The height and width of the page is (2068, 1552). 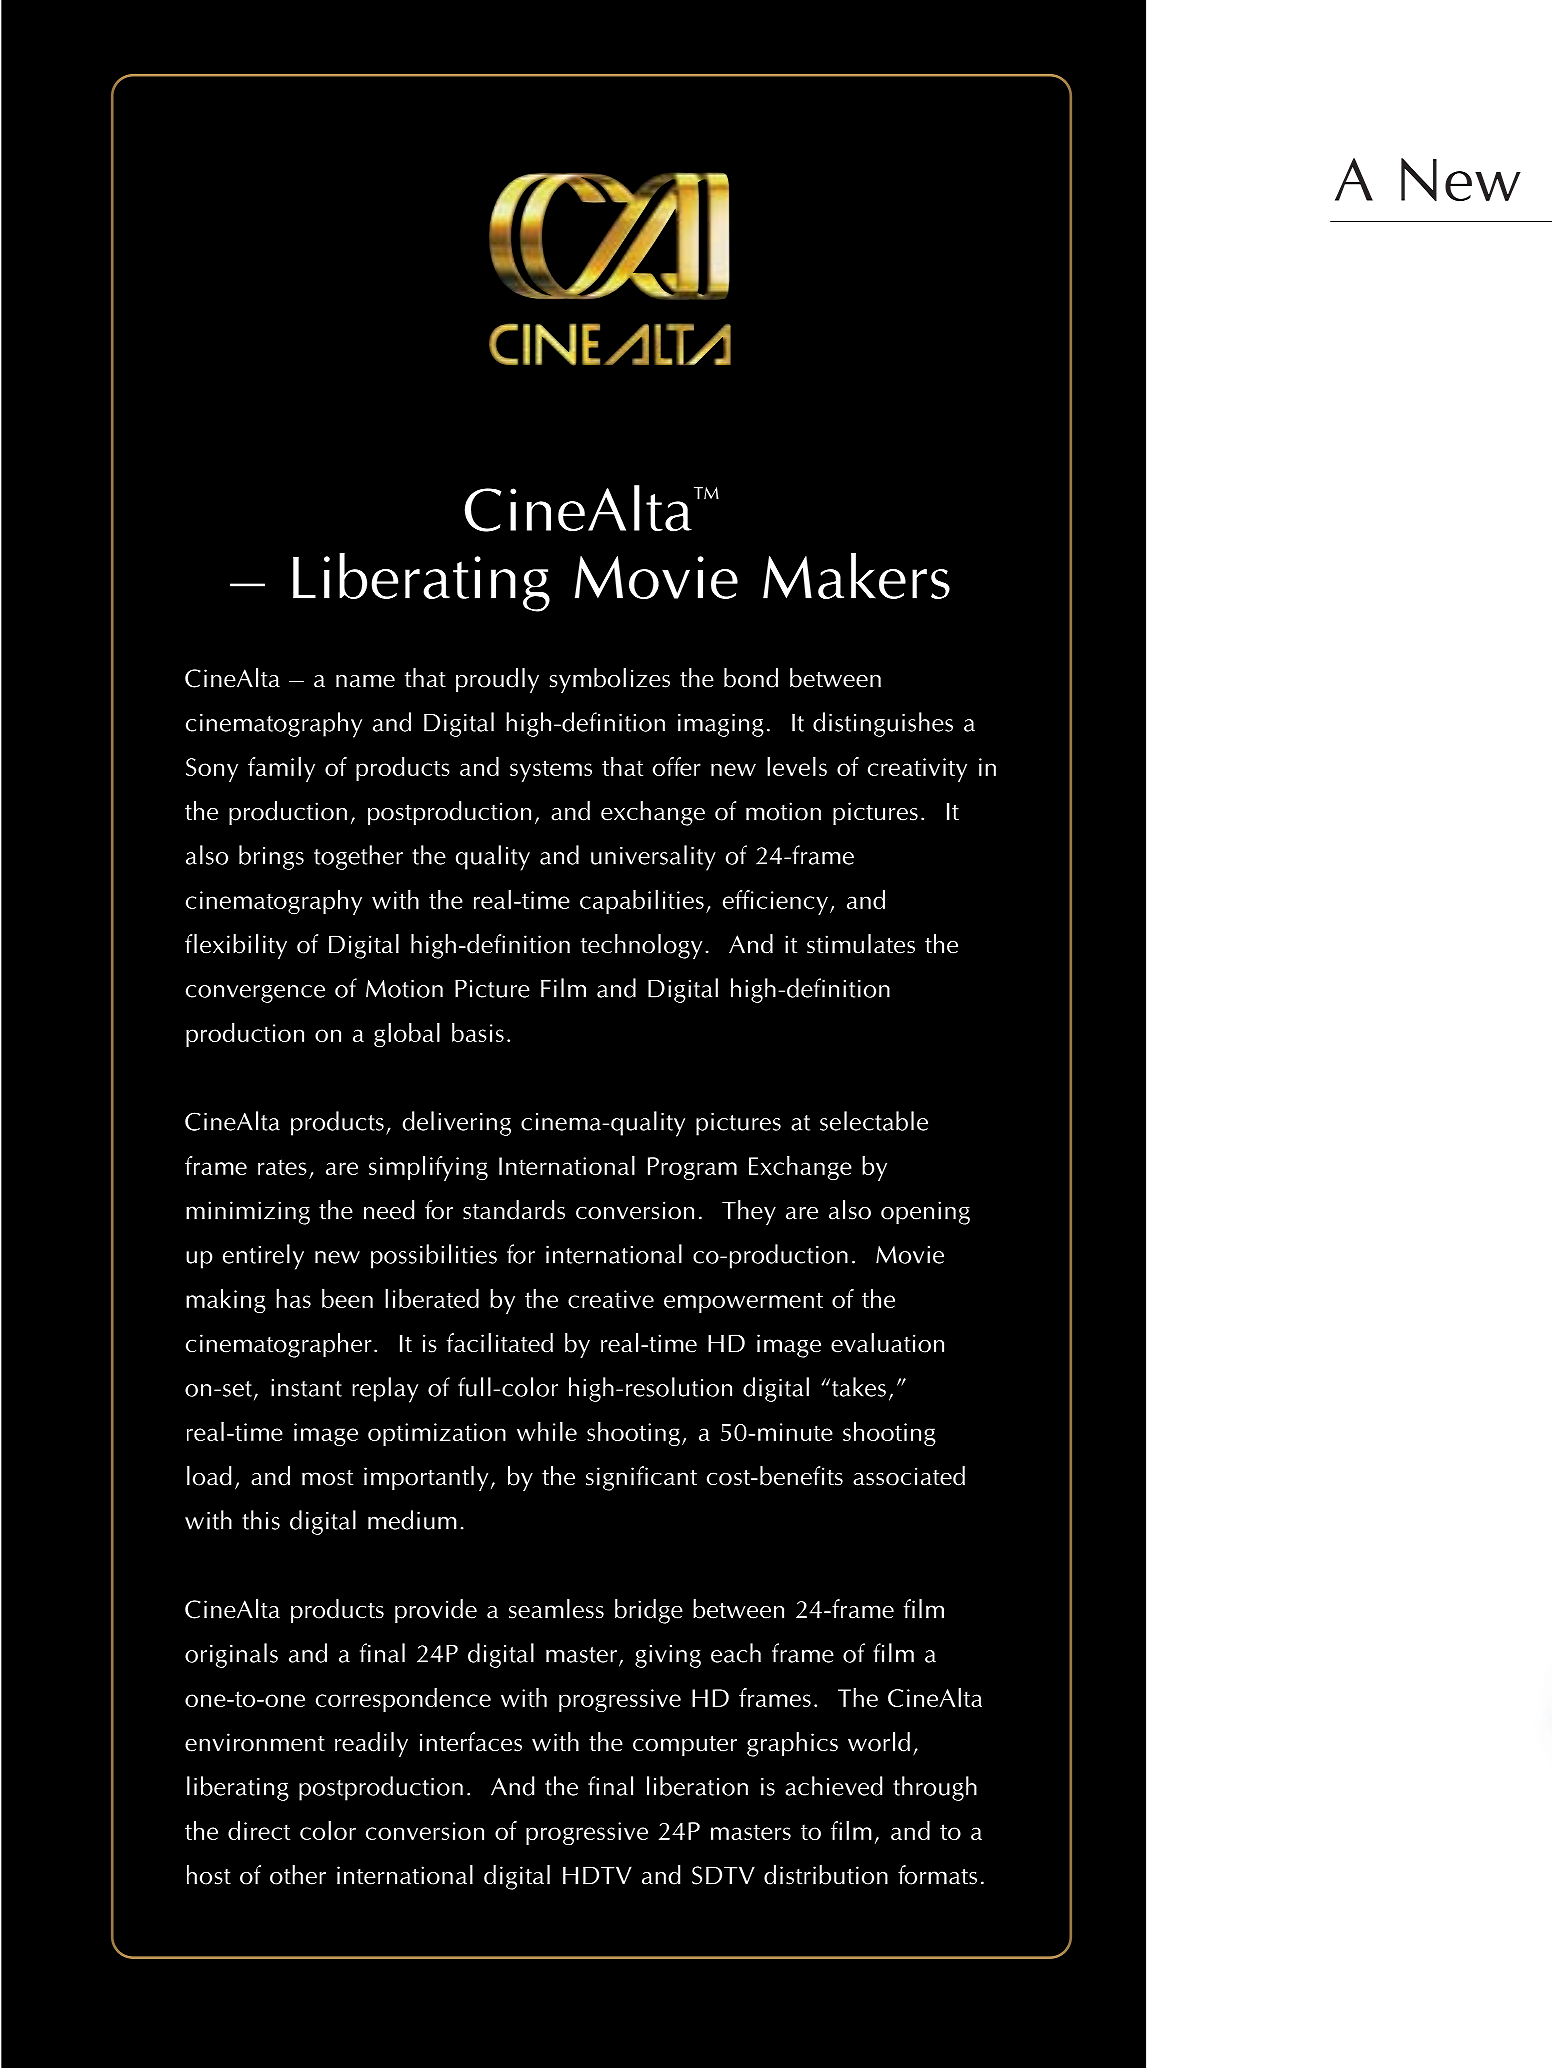 I want to click on associated, so click(x=909, y=1476).
